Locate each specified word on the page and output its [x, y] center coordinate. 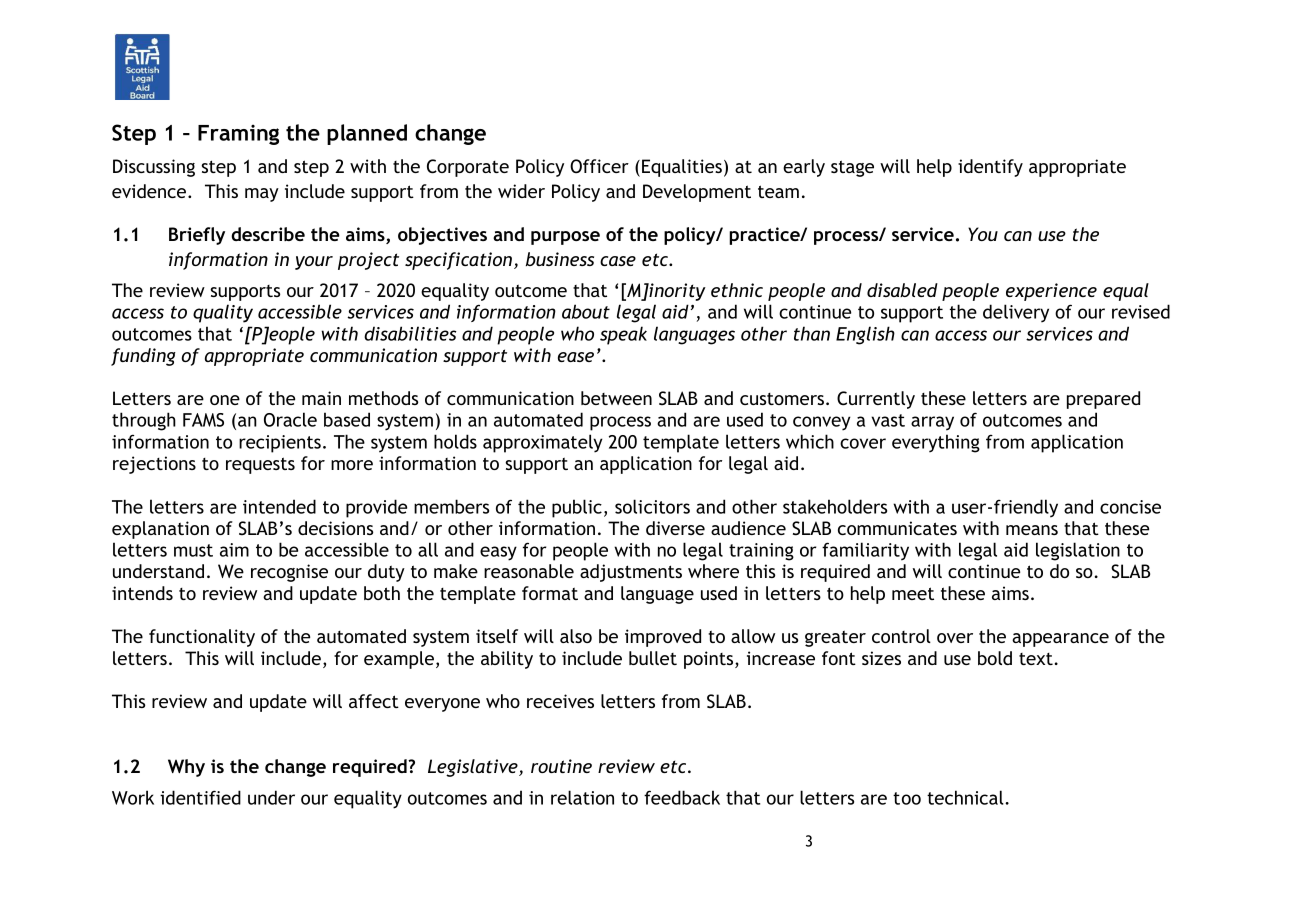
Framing [238, 135]
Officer [599, 166]
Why [186, 768]
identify [990, 168]
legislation [1078, 551]
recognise [289, 573]
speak [623, 335]
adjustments [631, 573]
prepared [1103, 400]
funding [143, 357]
